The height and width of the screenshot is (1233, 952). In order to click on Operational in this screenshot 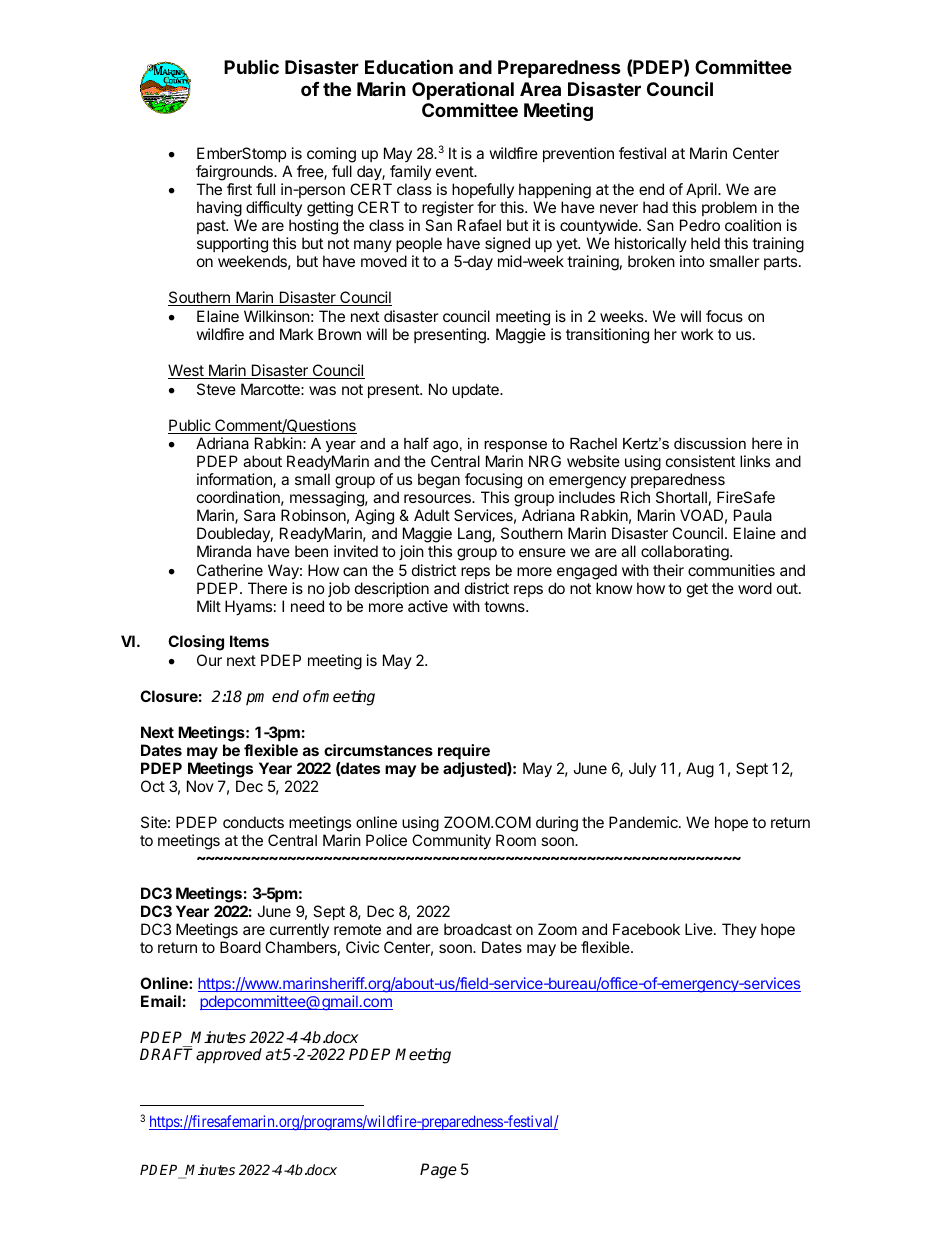, I will do `click(463, 91)`.
